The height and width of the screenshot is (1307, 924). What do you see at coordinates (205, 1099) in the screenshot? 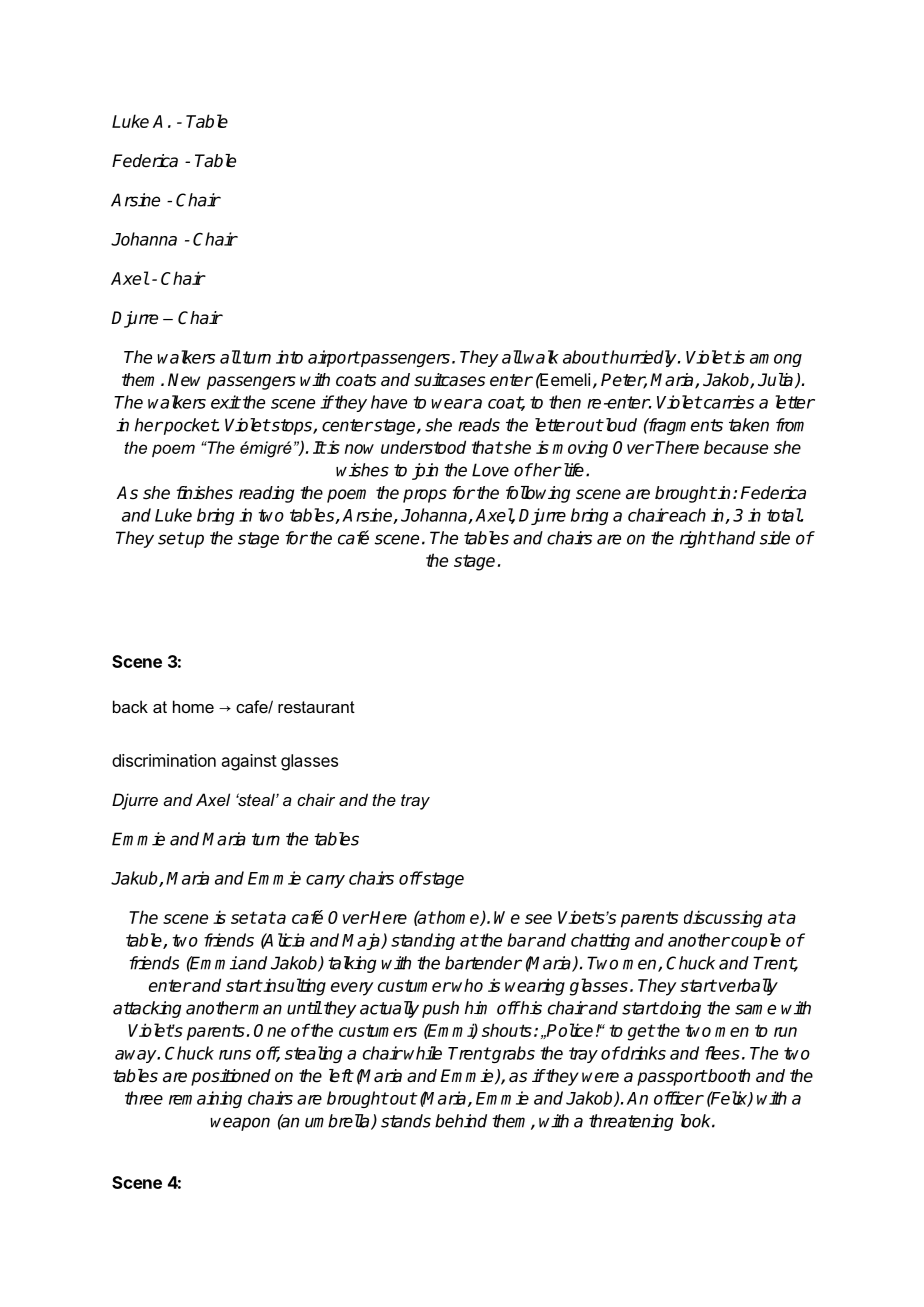
I see `remaining` at bounding box center [205, 1099].
